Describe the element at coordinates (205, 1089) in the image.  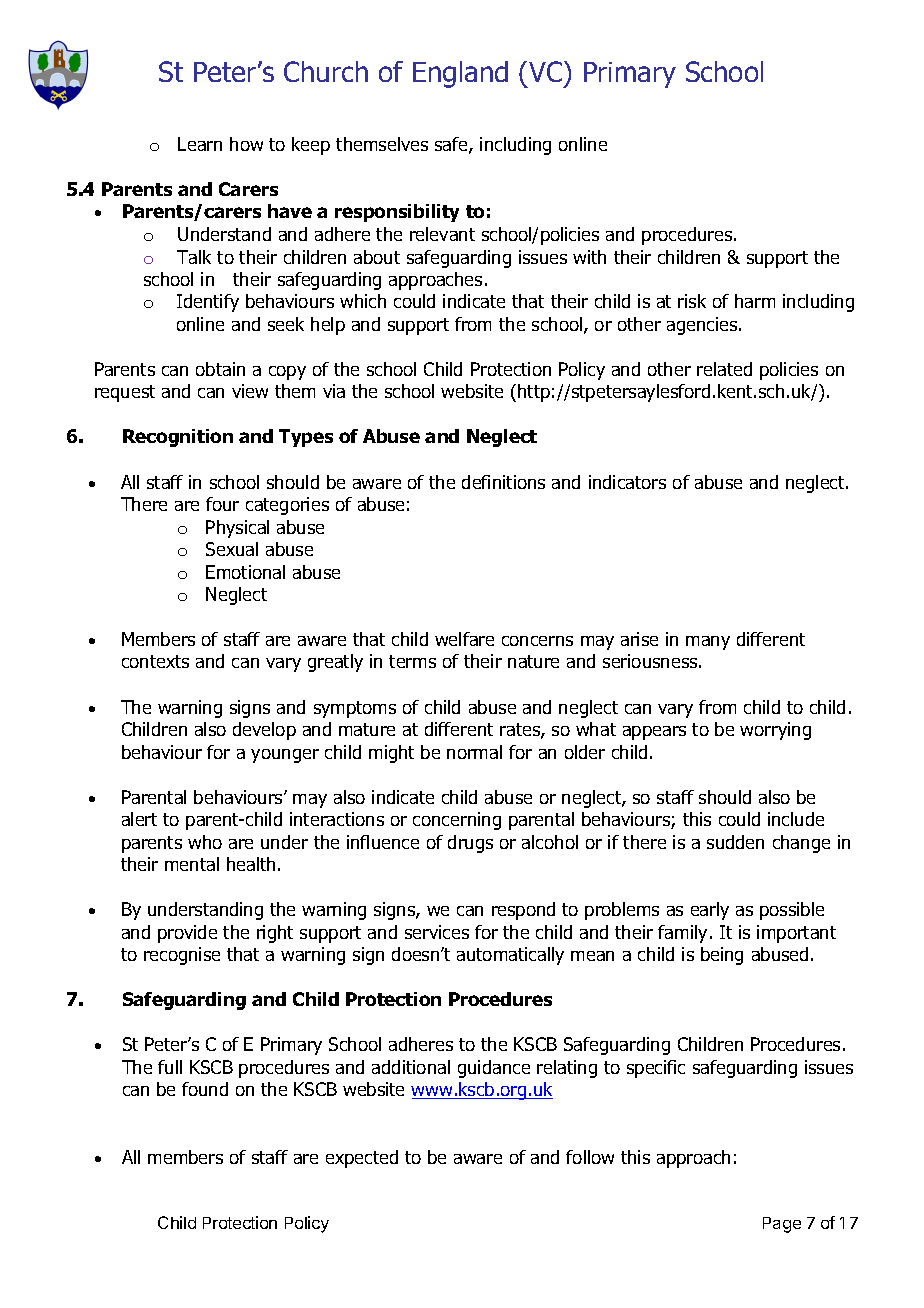
I see `found` at that location.
